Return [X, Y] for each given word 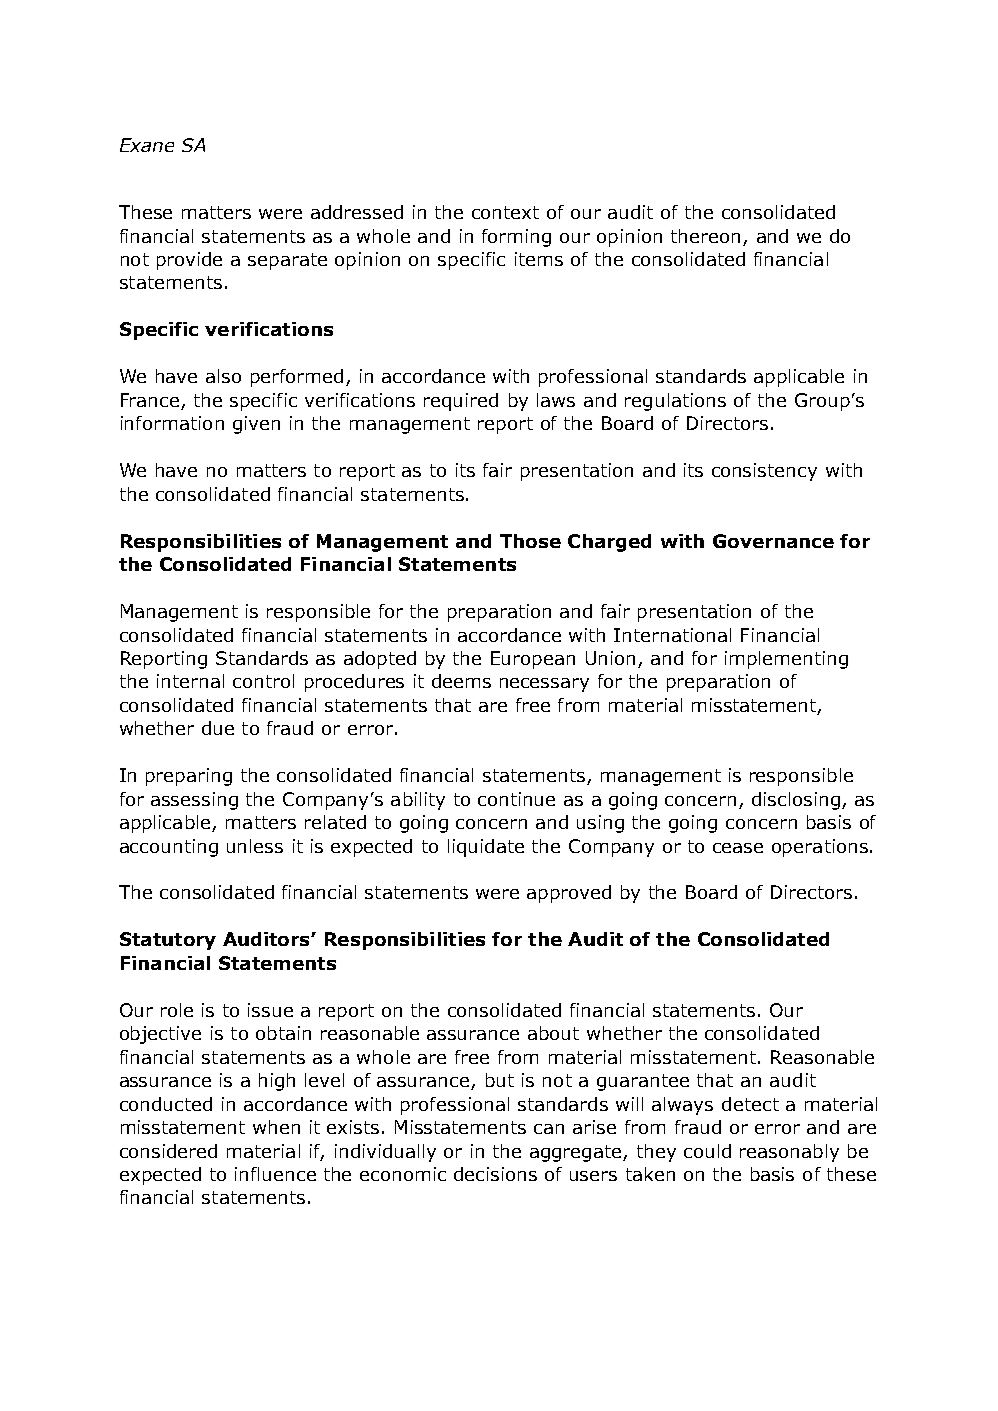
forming [516, 238]
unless [255, 846]
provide [189, 261]
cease [738, 848]
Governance [773, 541]
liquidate [486, 848]
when [276, 1127]
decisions [495, 1174]
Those [530, 541]
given [256, 425]
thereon [705, 236]
